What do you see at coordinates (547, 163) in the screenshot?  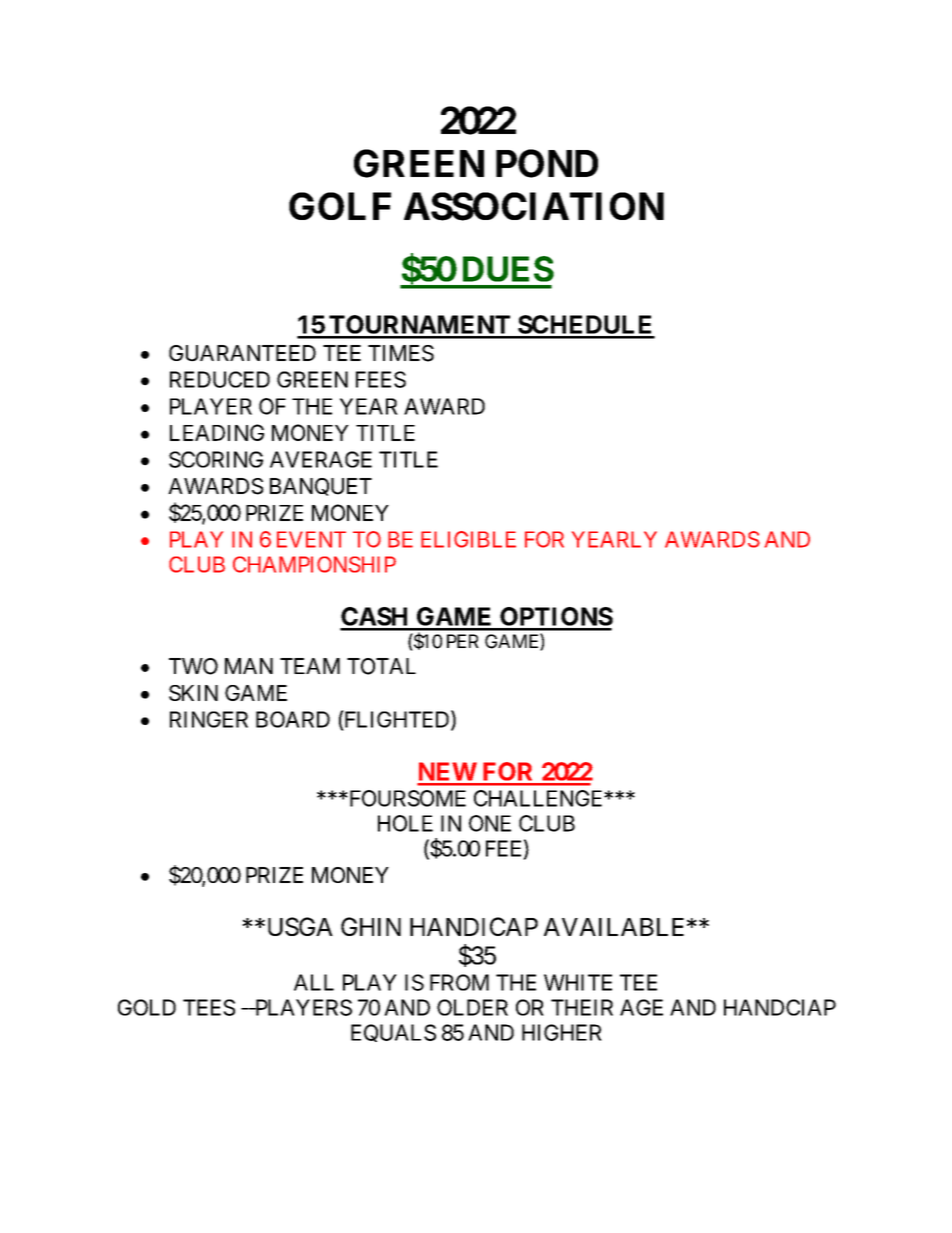 I see `POND` at bounding box center [547, 163].
